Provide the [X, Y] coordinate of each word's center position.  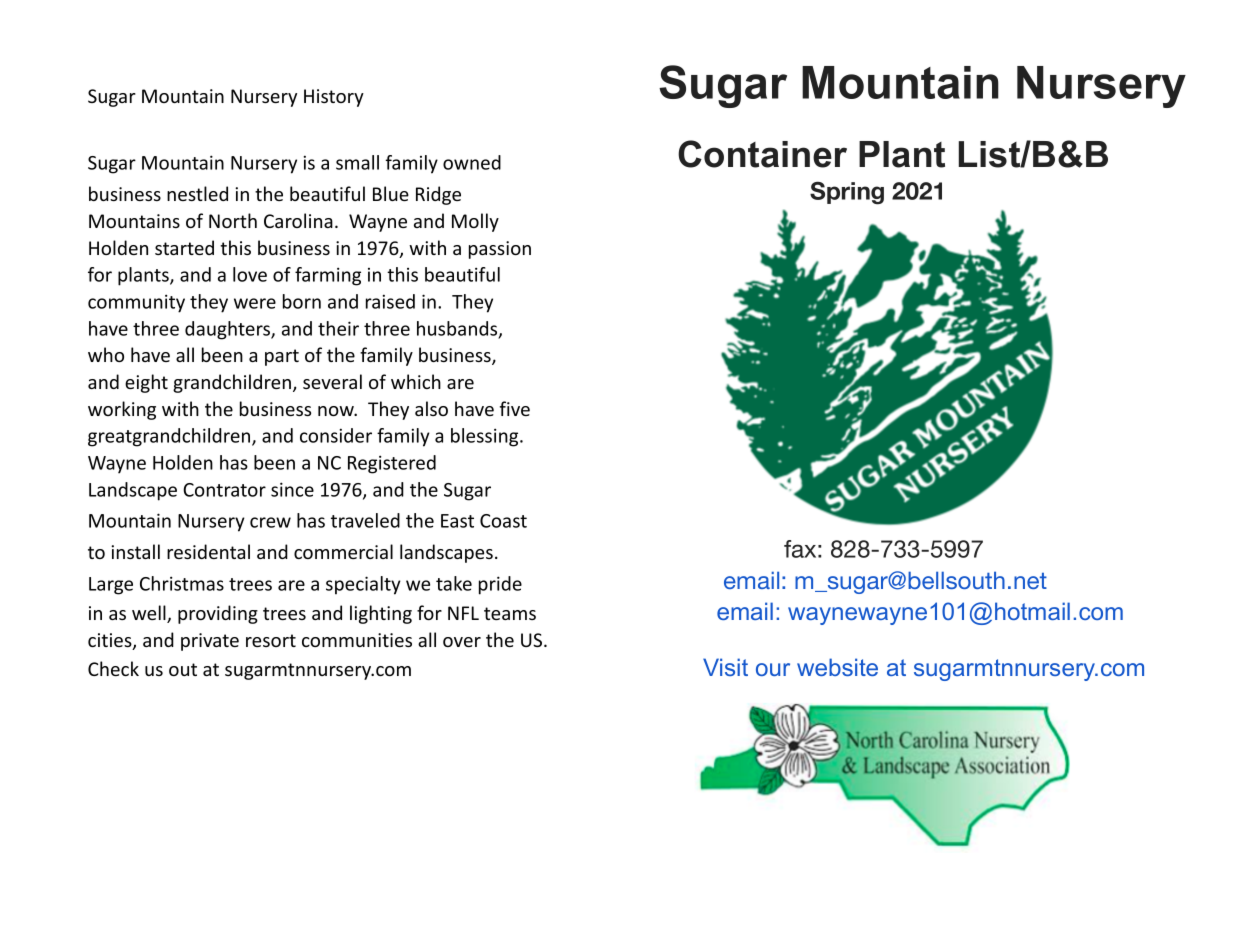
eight [146, 383]
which [416, 381]
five [515, 408]
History [334, 98]
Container [762, 154]
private [210, 642]
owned [472, 162]
